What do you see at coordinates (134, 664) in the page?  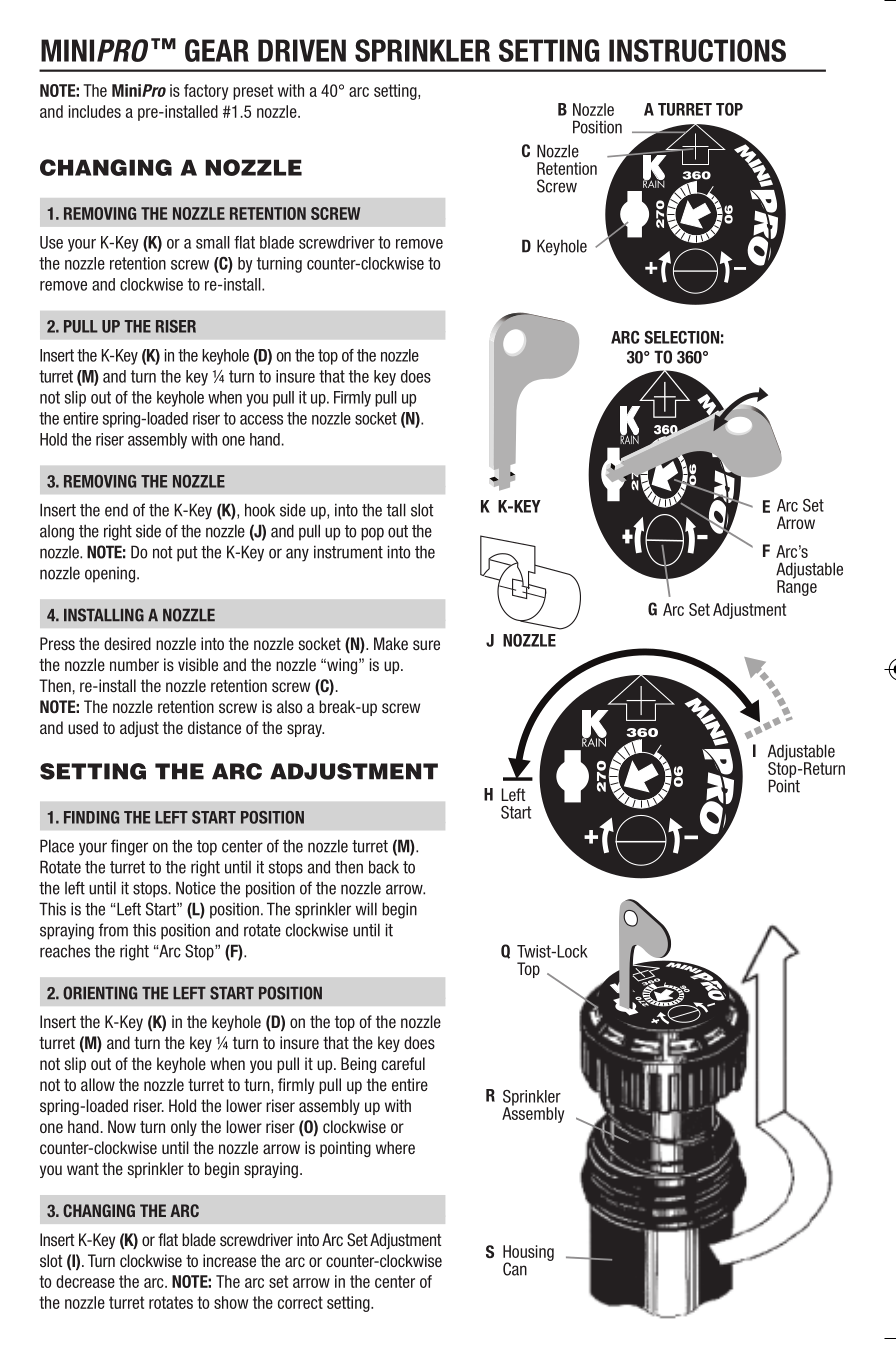 I see `number` at bounding box center [134, 664].
